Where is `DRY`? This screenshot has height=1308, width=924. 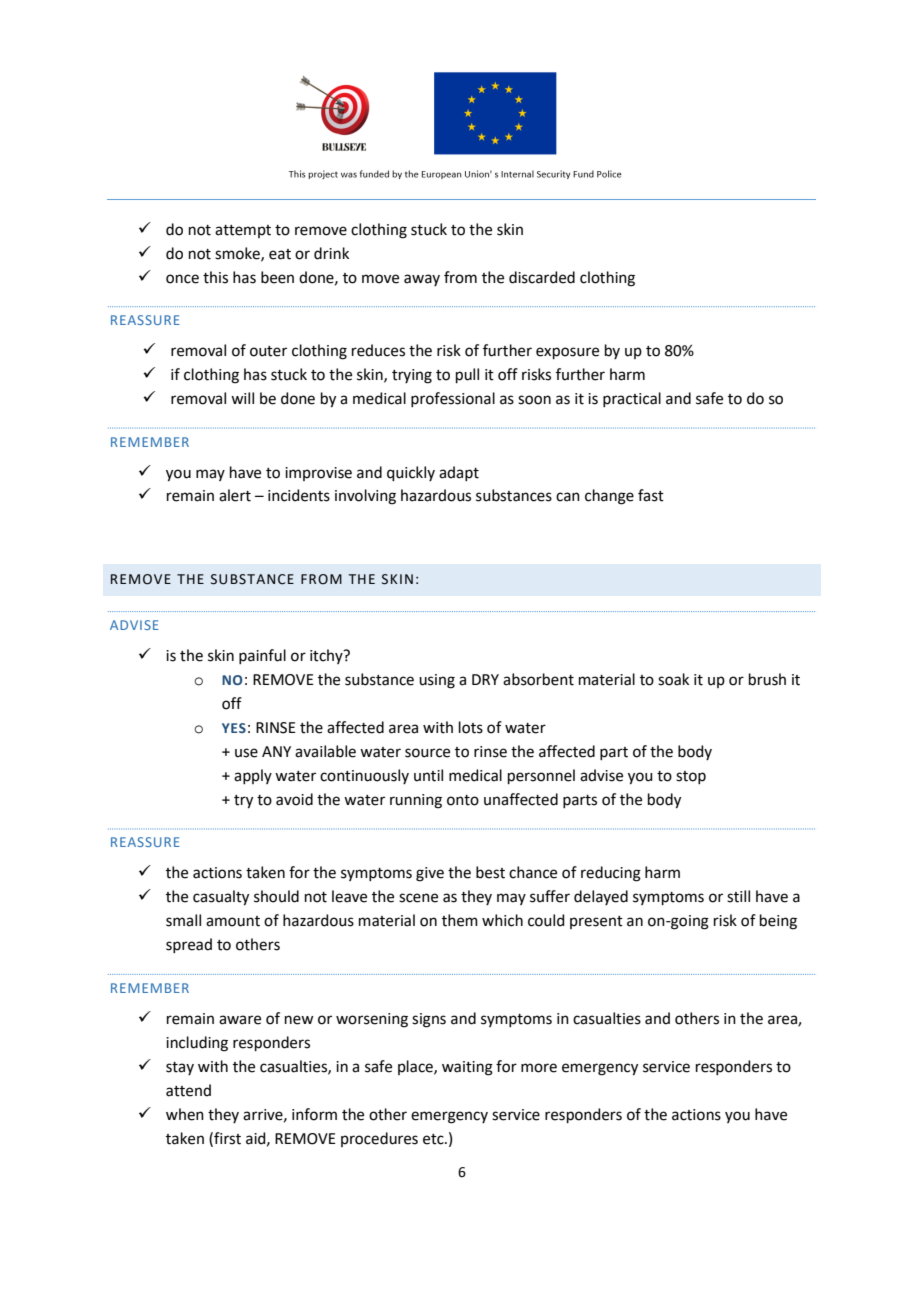 DRY is located at coordinates (485, 679).
